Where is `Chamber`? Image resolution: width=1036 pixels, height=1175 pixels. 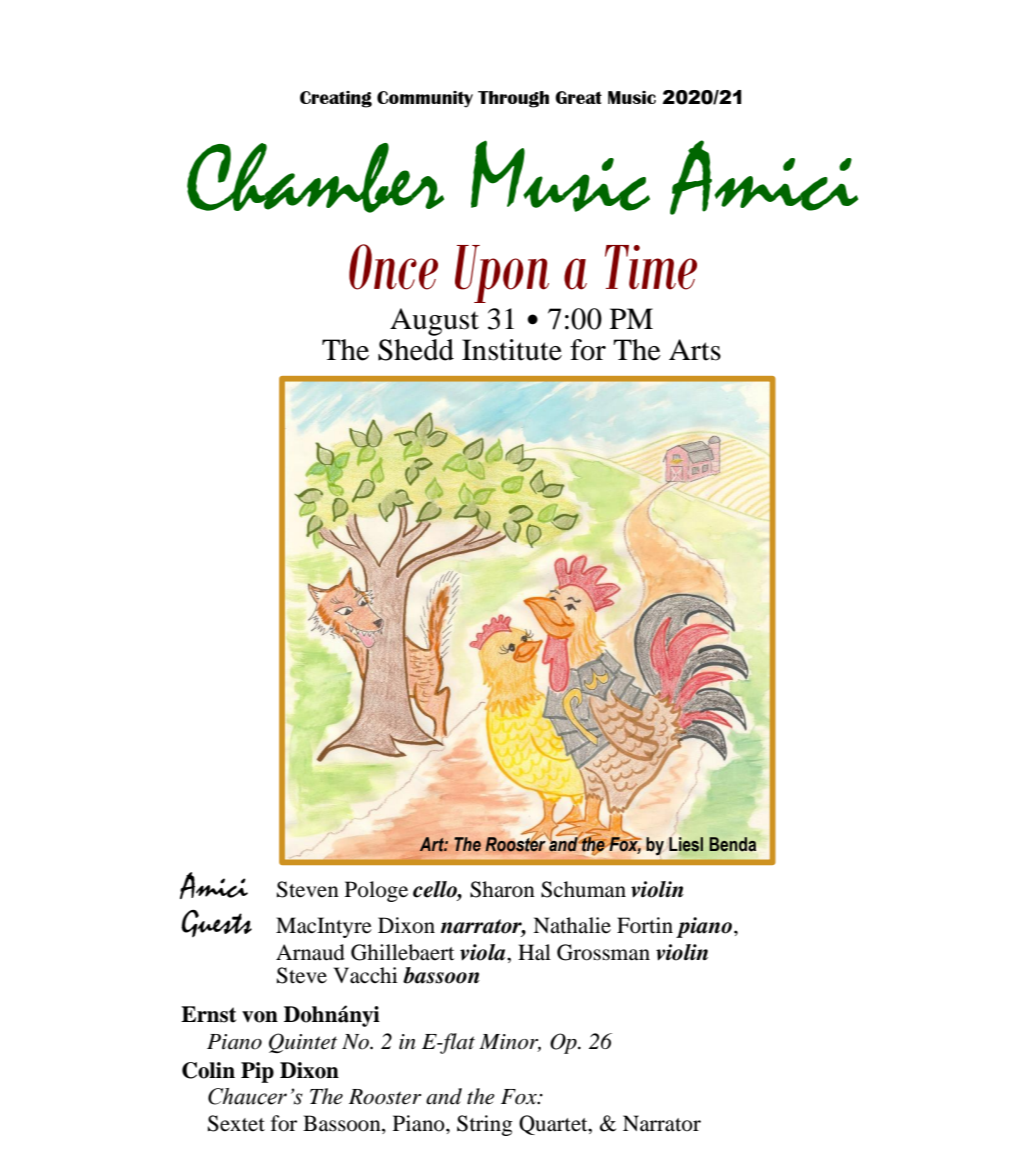 Chamber is located at coordinates (315, 178).
